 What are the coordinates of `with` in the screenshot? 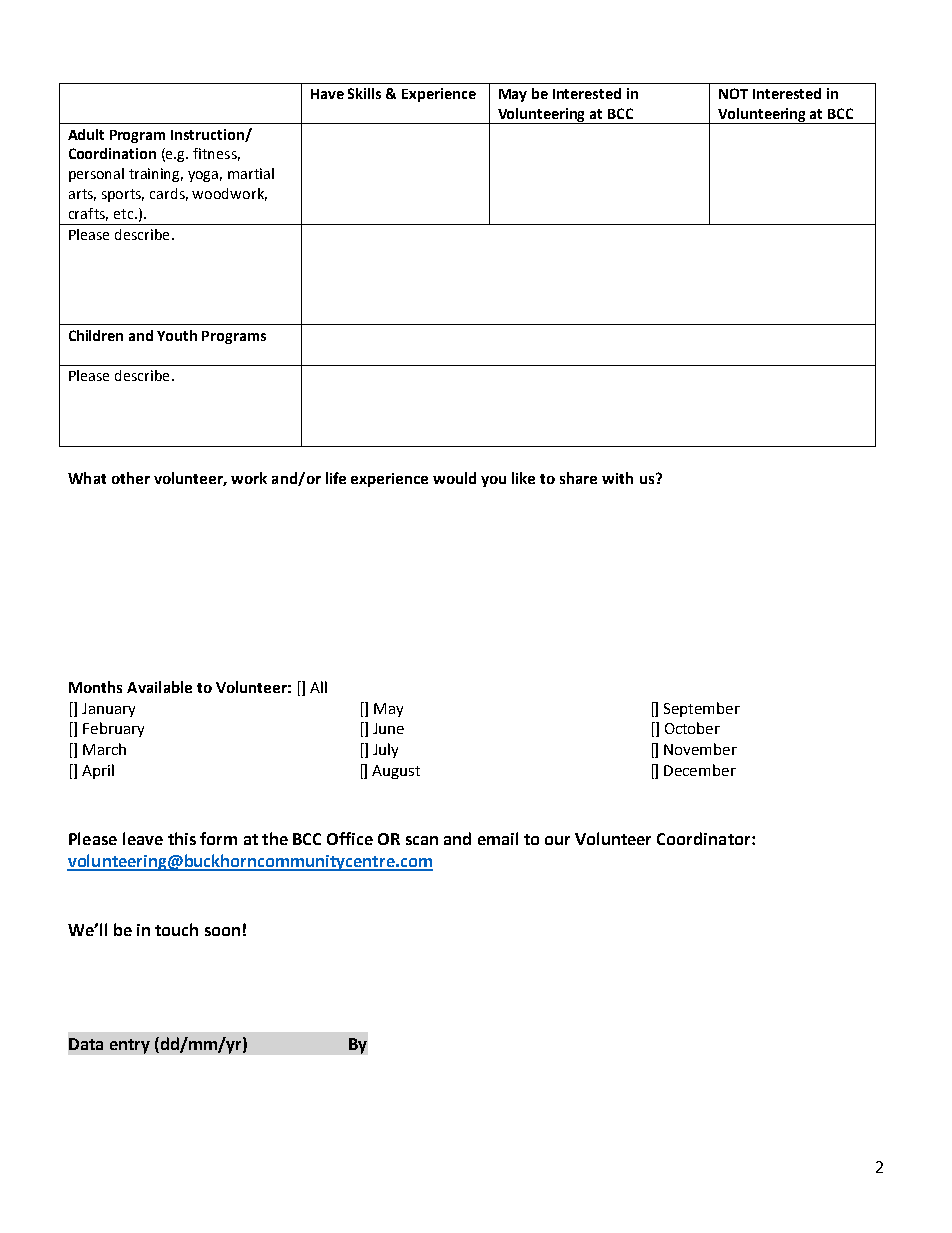 It's located at (617, 478).
